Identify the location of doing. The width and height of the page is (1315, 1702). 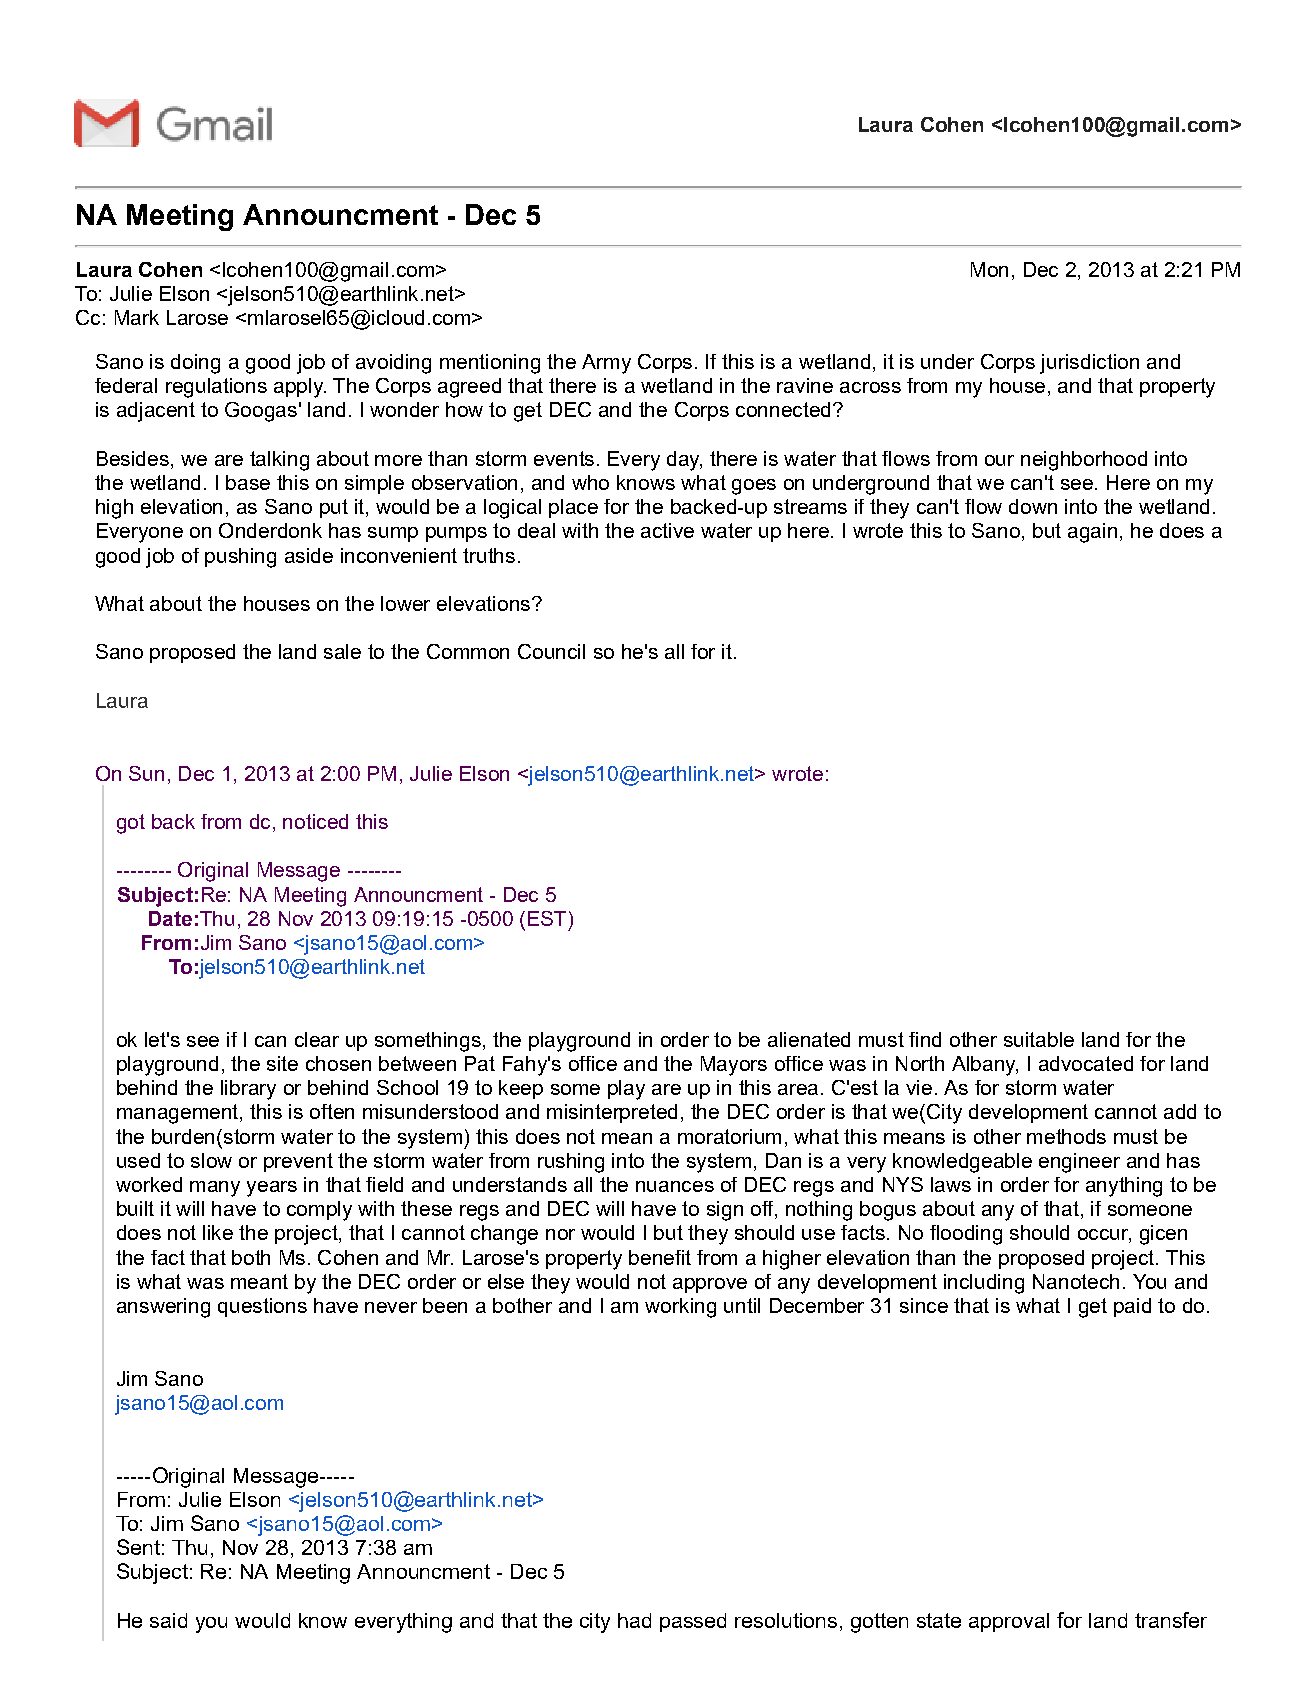
(195, 364).
